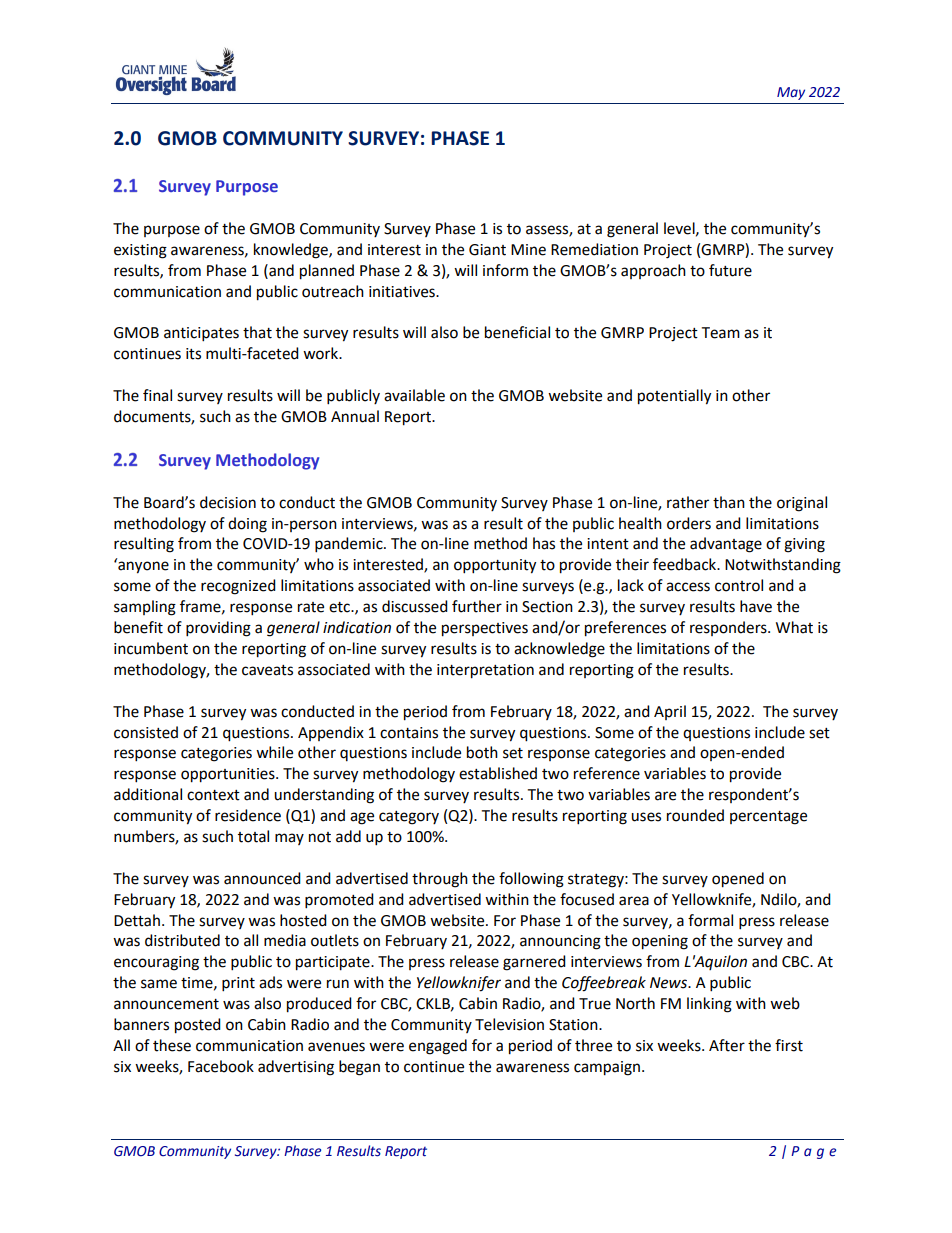 The height and width of the screenshot is (1233, 952). What do you see at coordinates (247, 525) in the screenshot?
I see `doing` at bounding box center [247, 525].
